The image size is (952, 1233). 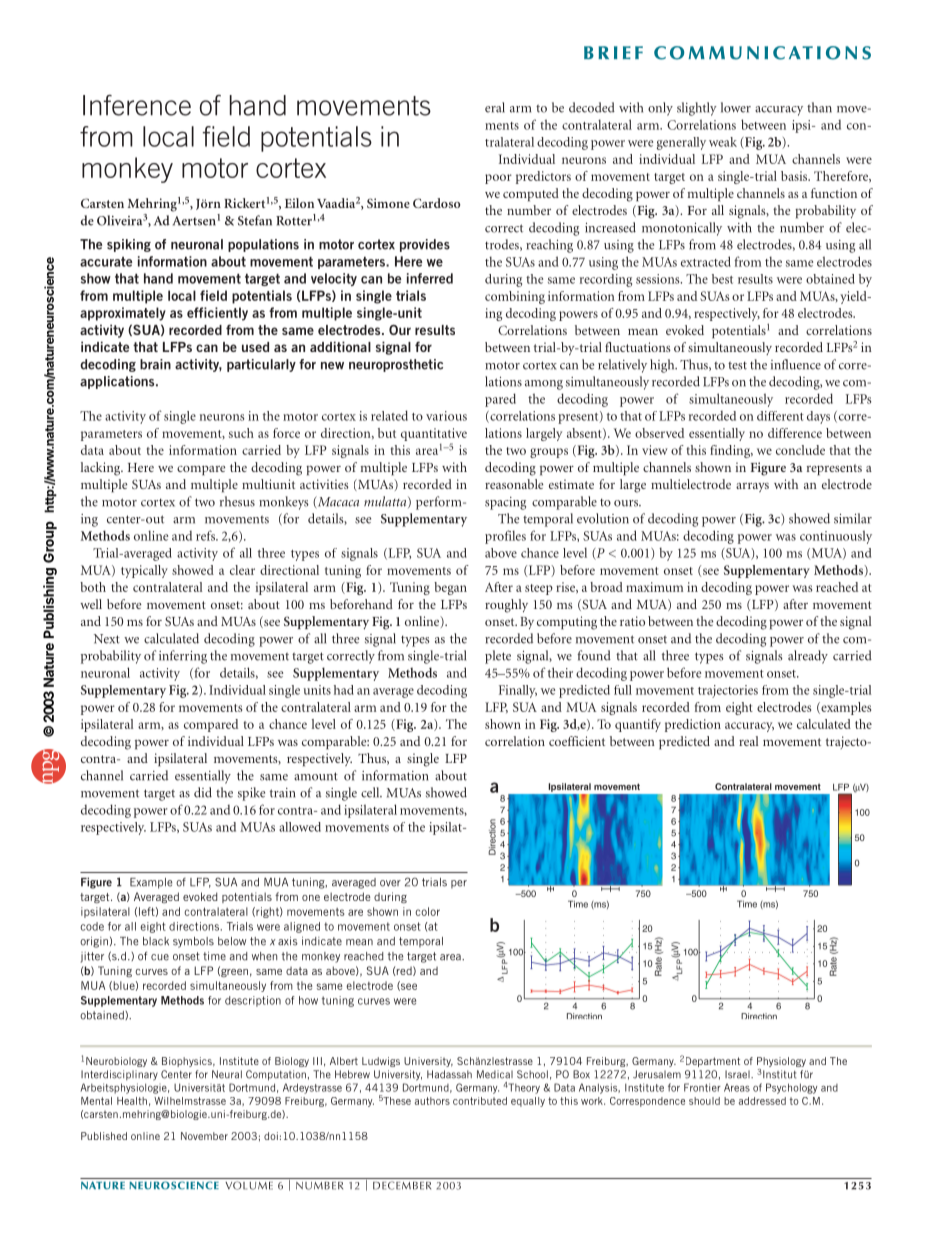 I want to click on addressed, so click(x=762, y=1101).
